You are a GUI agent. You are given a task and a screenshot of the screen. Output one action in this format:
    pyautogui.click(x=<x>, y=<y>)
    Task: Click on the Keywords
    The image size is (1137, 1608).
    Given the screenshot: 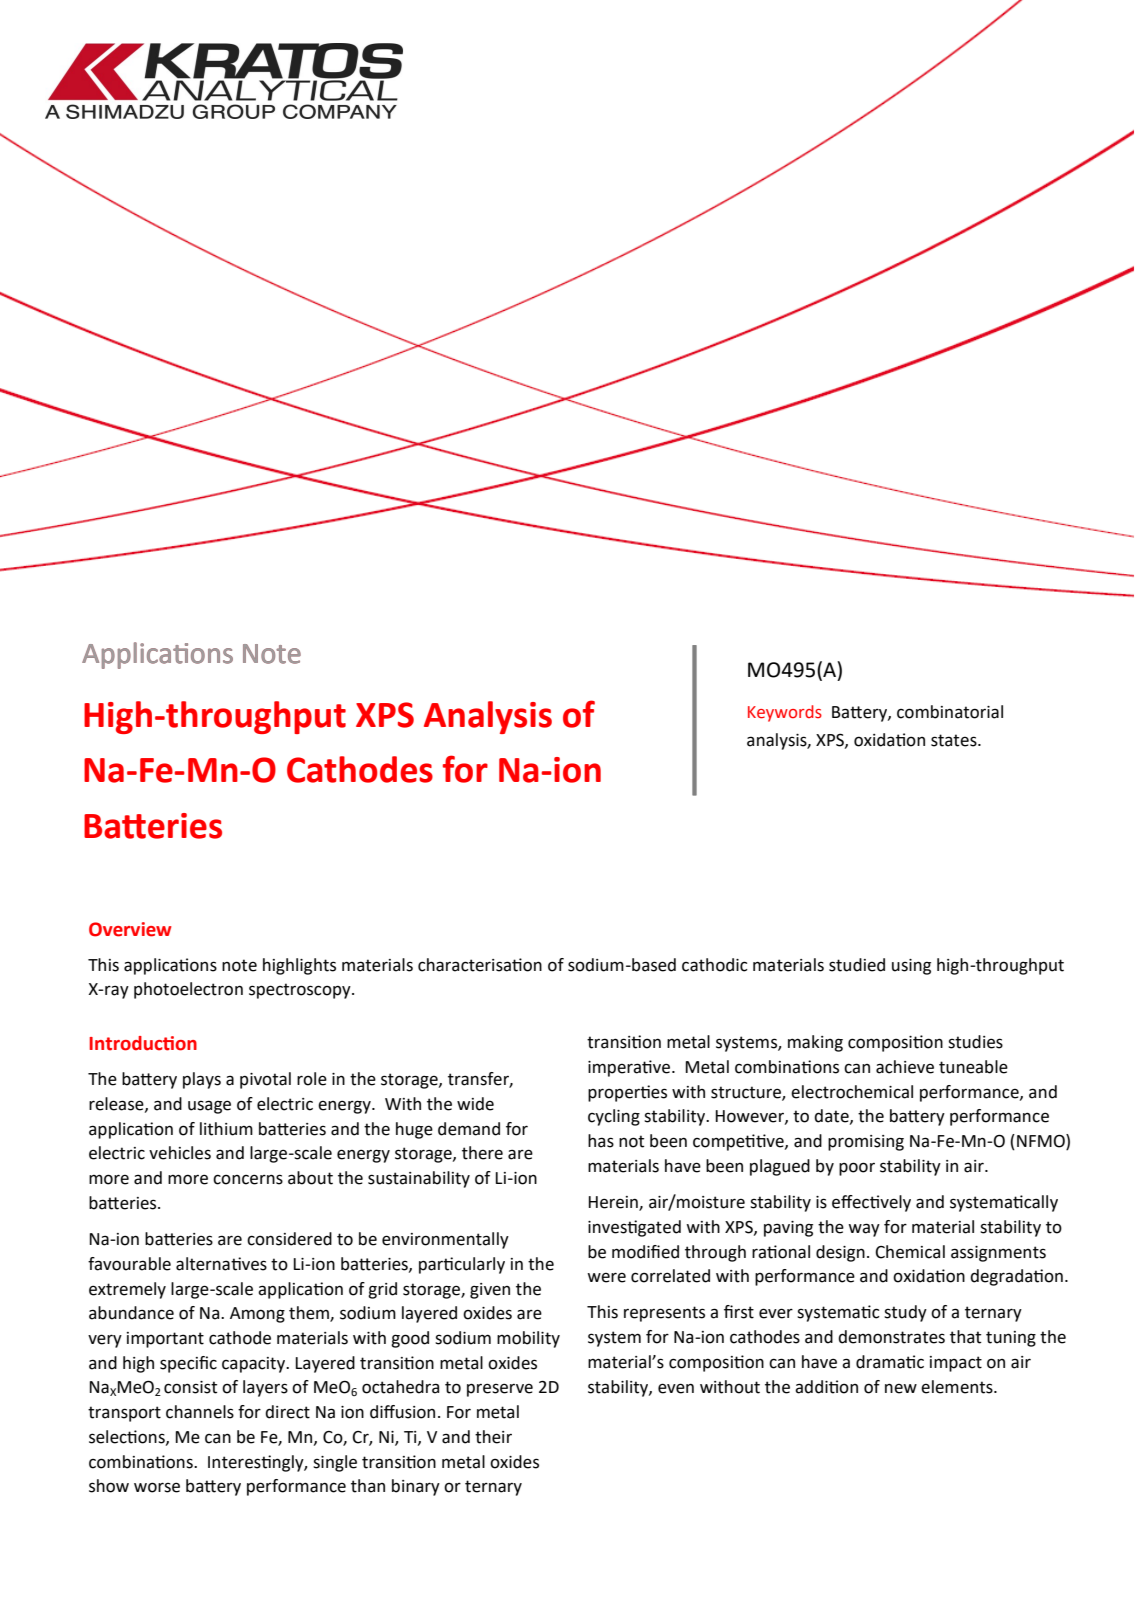 What is the action you would take?
    pyautogui.click(x=785, y=713)
